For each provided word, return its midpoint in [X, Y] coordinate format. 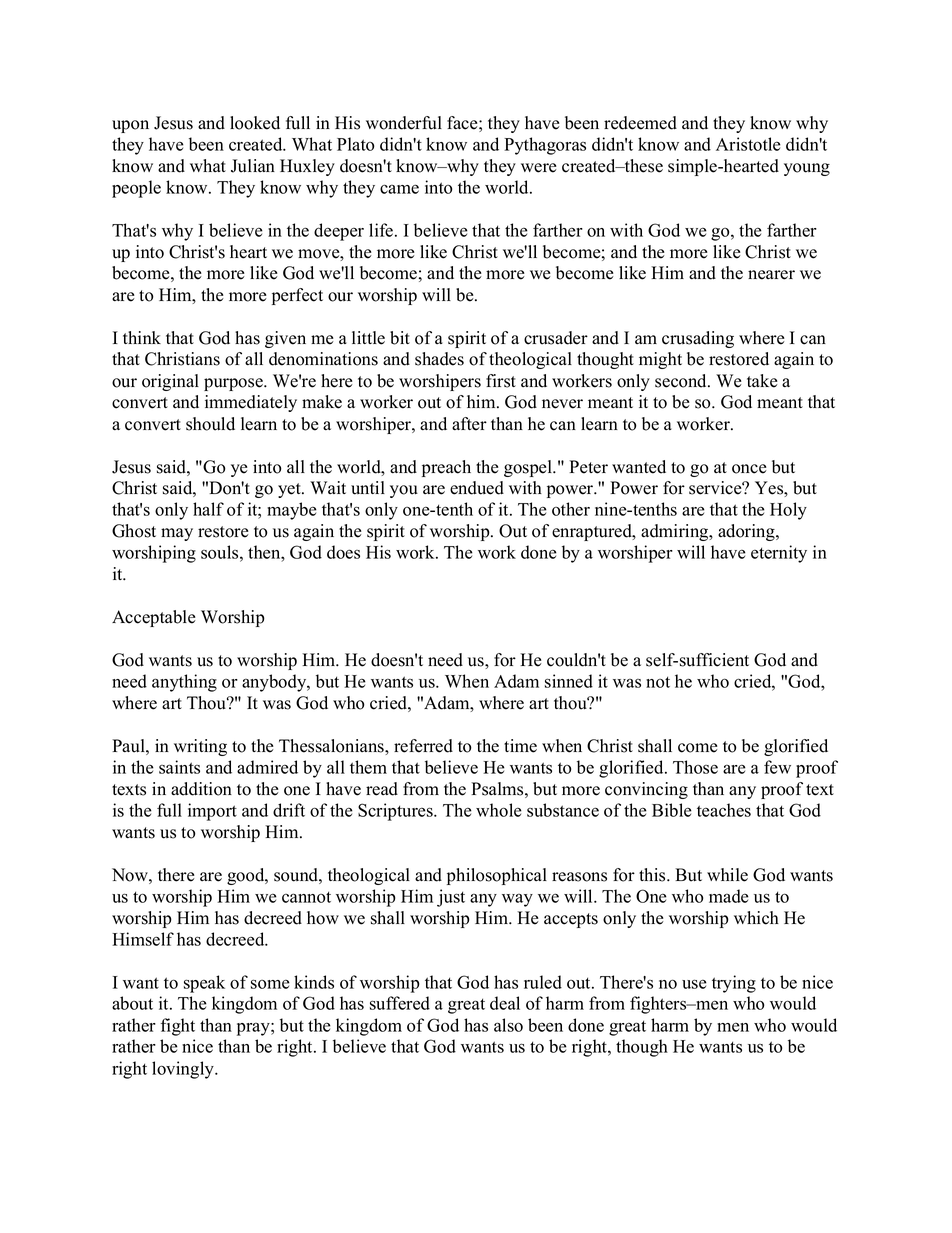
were [539, 168]
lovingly [184, 1070]
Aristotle [748, 144]
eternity [779, 554]
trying [734, 984]
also [508, 1025]
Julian [253, 166]
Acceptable [154, 618]
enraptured [593, 532]
